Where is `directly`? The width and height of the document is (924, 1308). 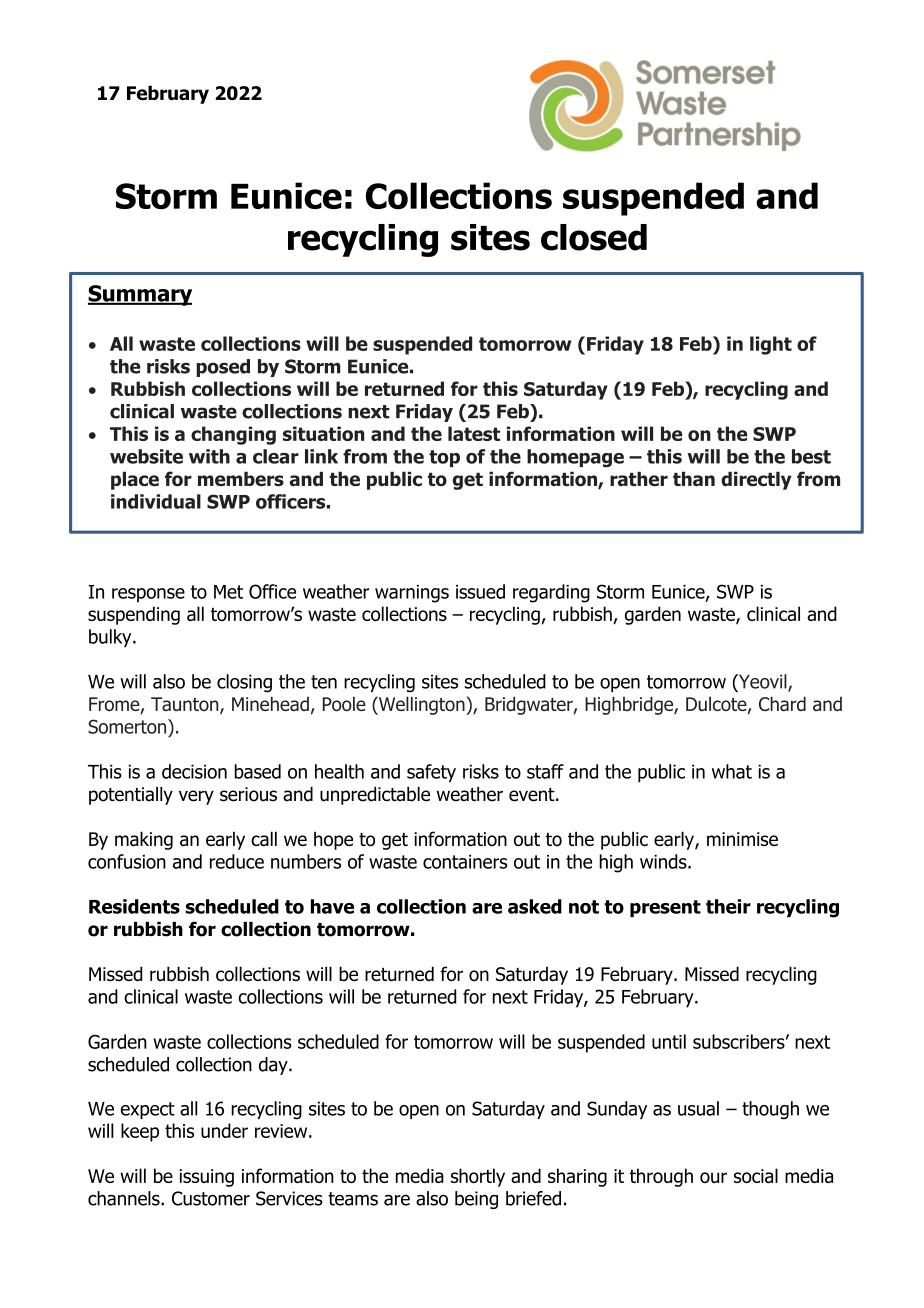 directly is located at coordinates (756, 480).
